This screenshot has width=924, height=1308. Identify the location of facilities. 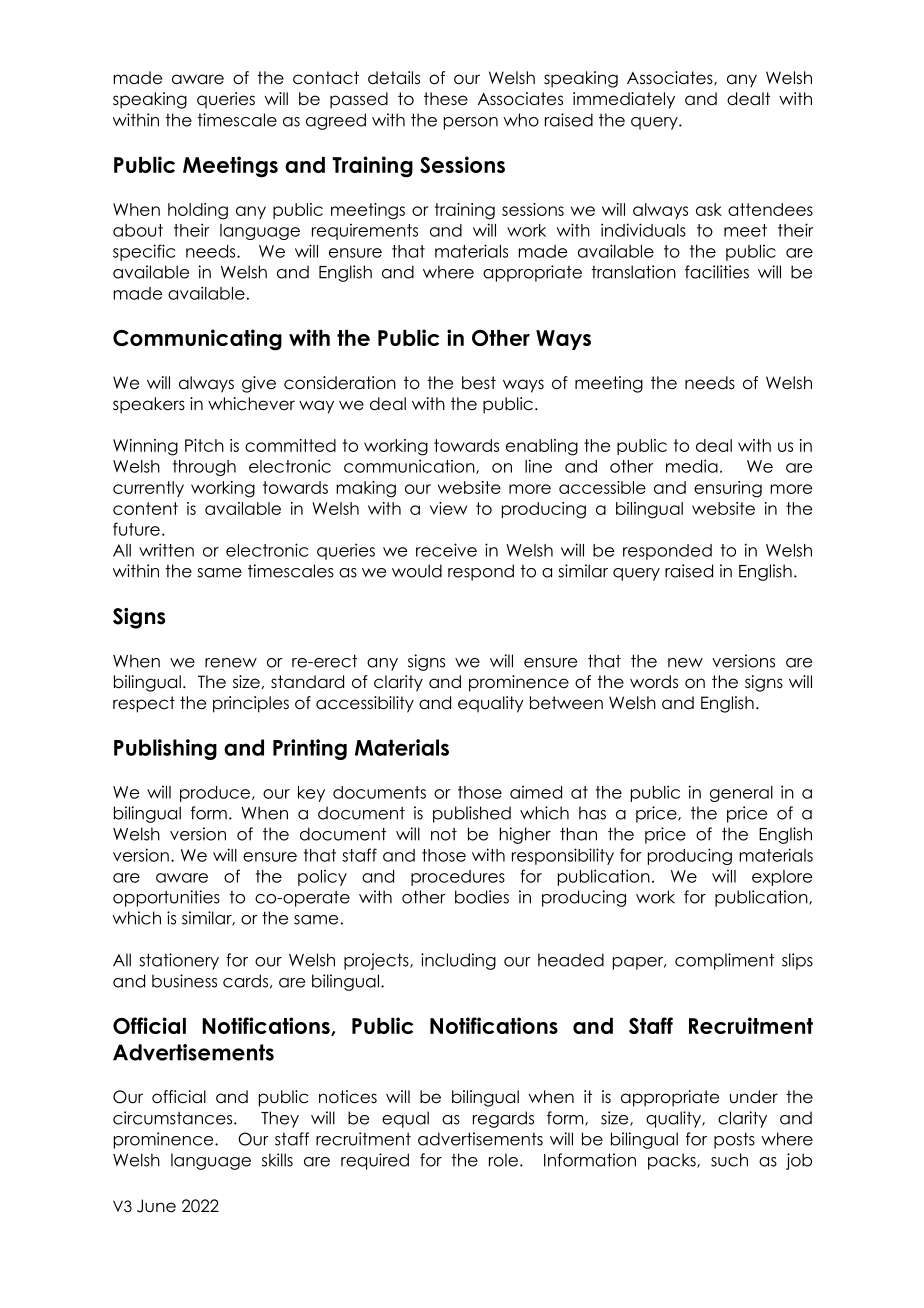
(717, 272).
